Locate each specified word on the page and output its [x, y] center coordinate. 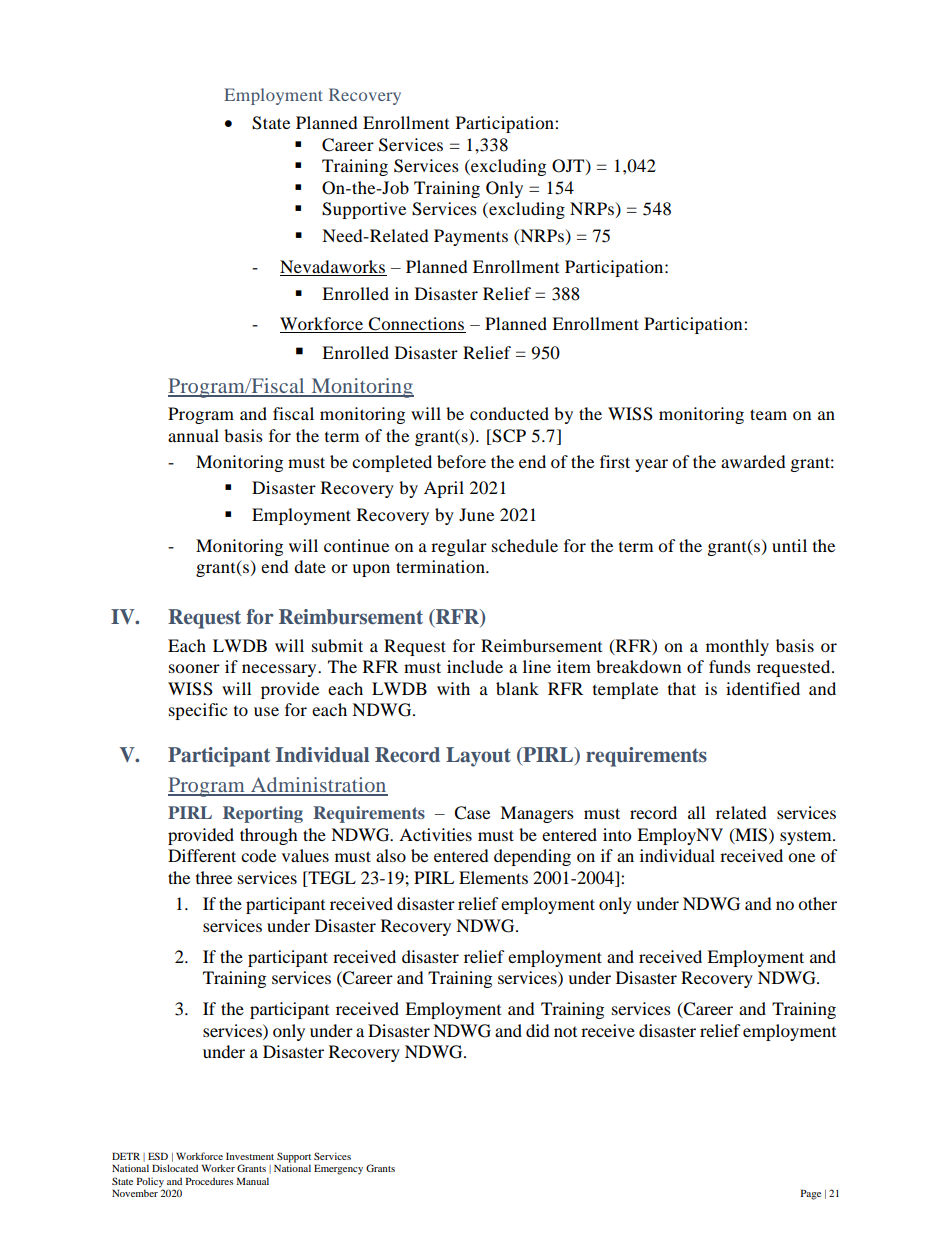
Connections [416, 325]
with [453, 688]
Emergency [338, 1169]
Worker [218, 1168]
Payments [471, 237]
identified [763, 688]
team [768, 414]
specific [198, 711]
